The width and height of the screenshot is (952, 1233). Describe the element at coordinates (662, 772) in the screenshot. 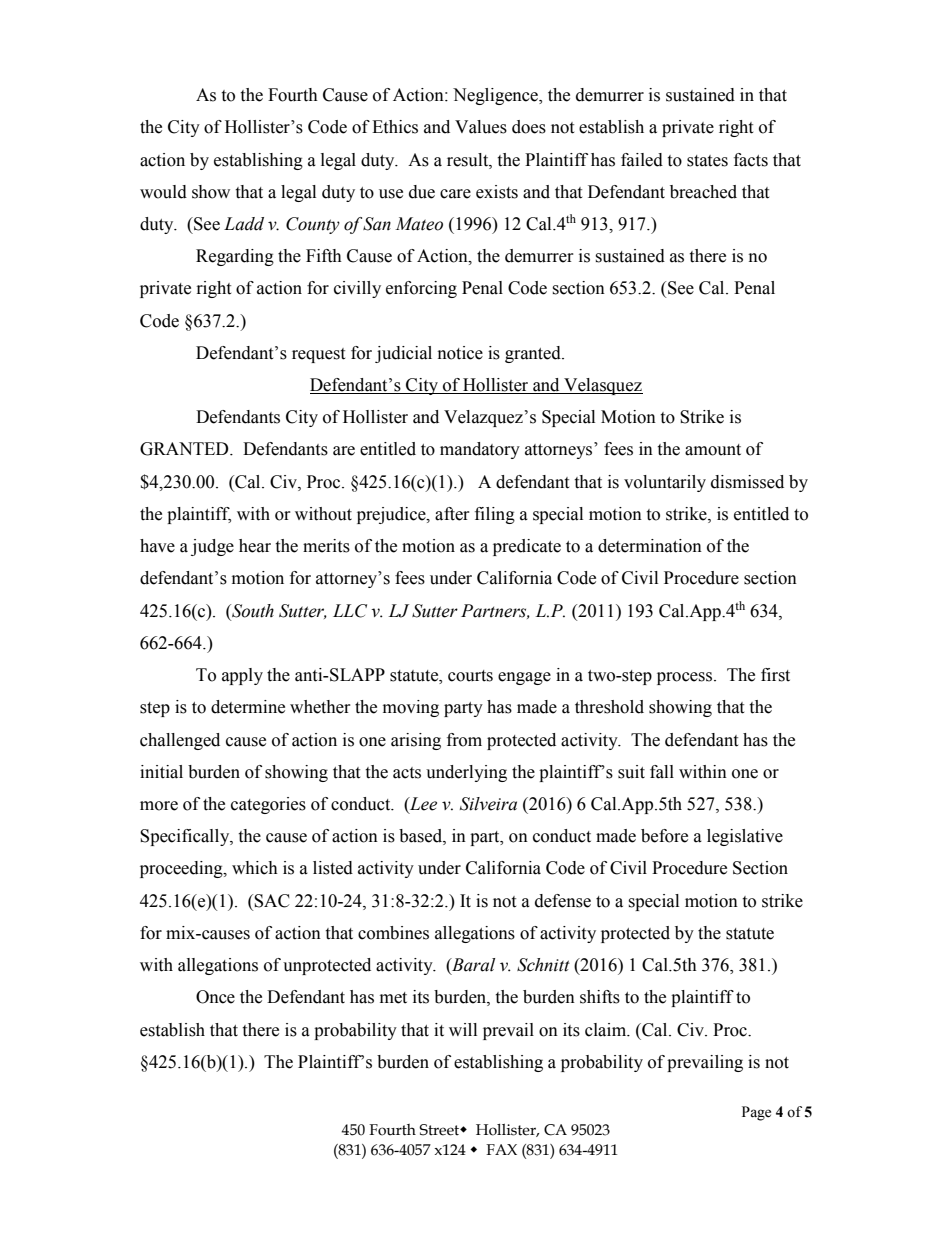

I see `fall` at that location.
